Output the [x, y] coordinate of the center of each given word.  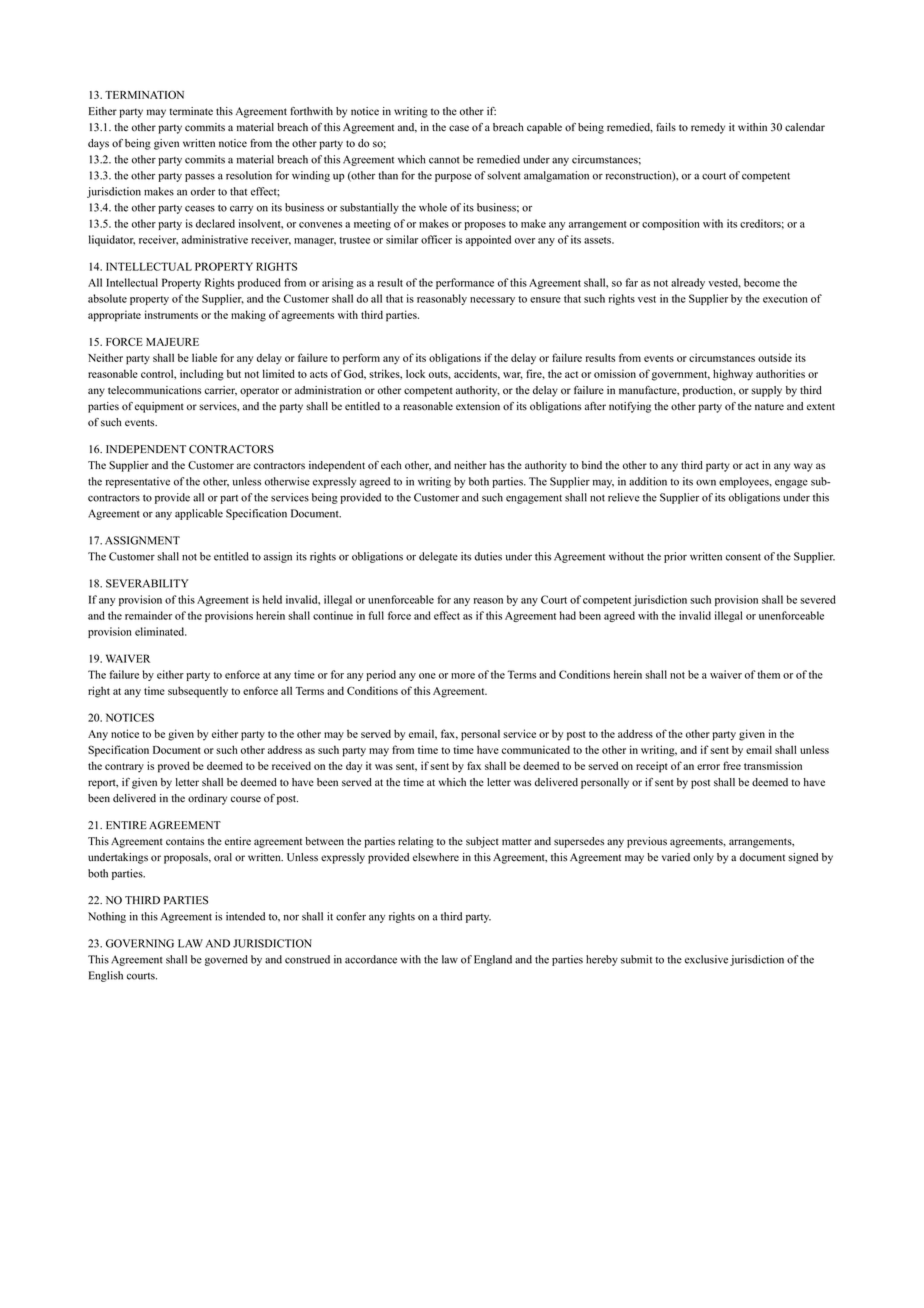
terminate [191, 111]
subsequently [198, 692]
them [768, 674]
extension [478, 406]
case [459, 128]
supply [766, 391]
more [463, 676]
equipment [159, 407]
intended [245, 916]
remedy [708, 128]
